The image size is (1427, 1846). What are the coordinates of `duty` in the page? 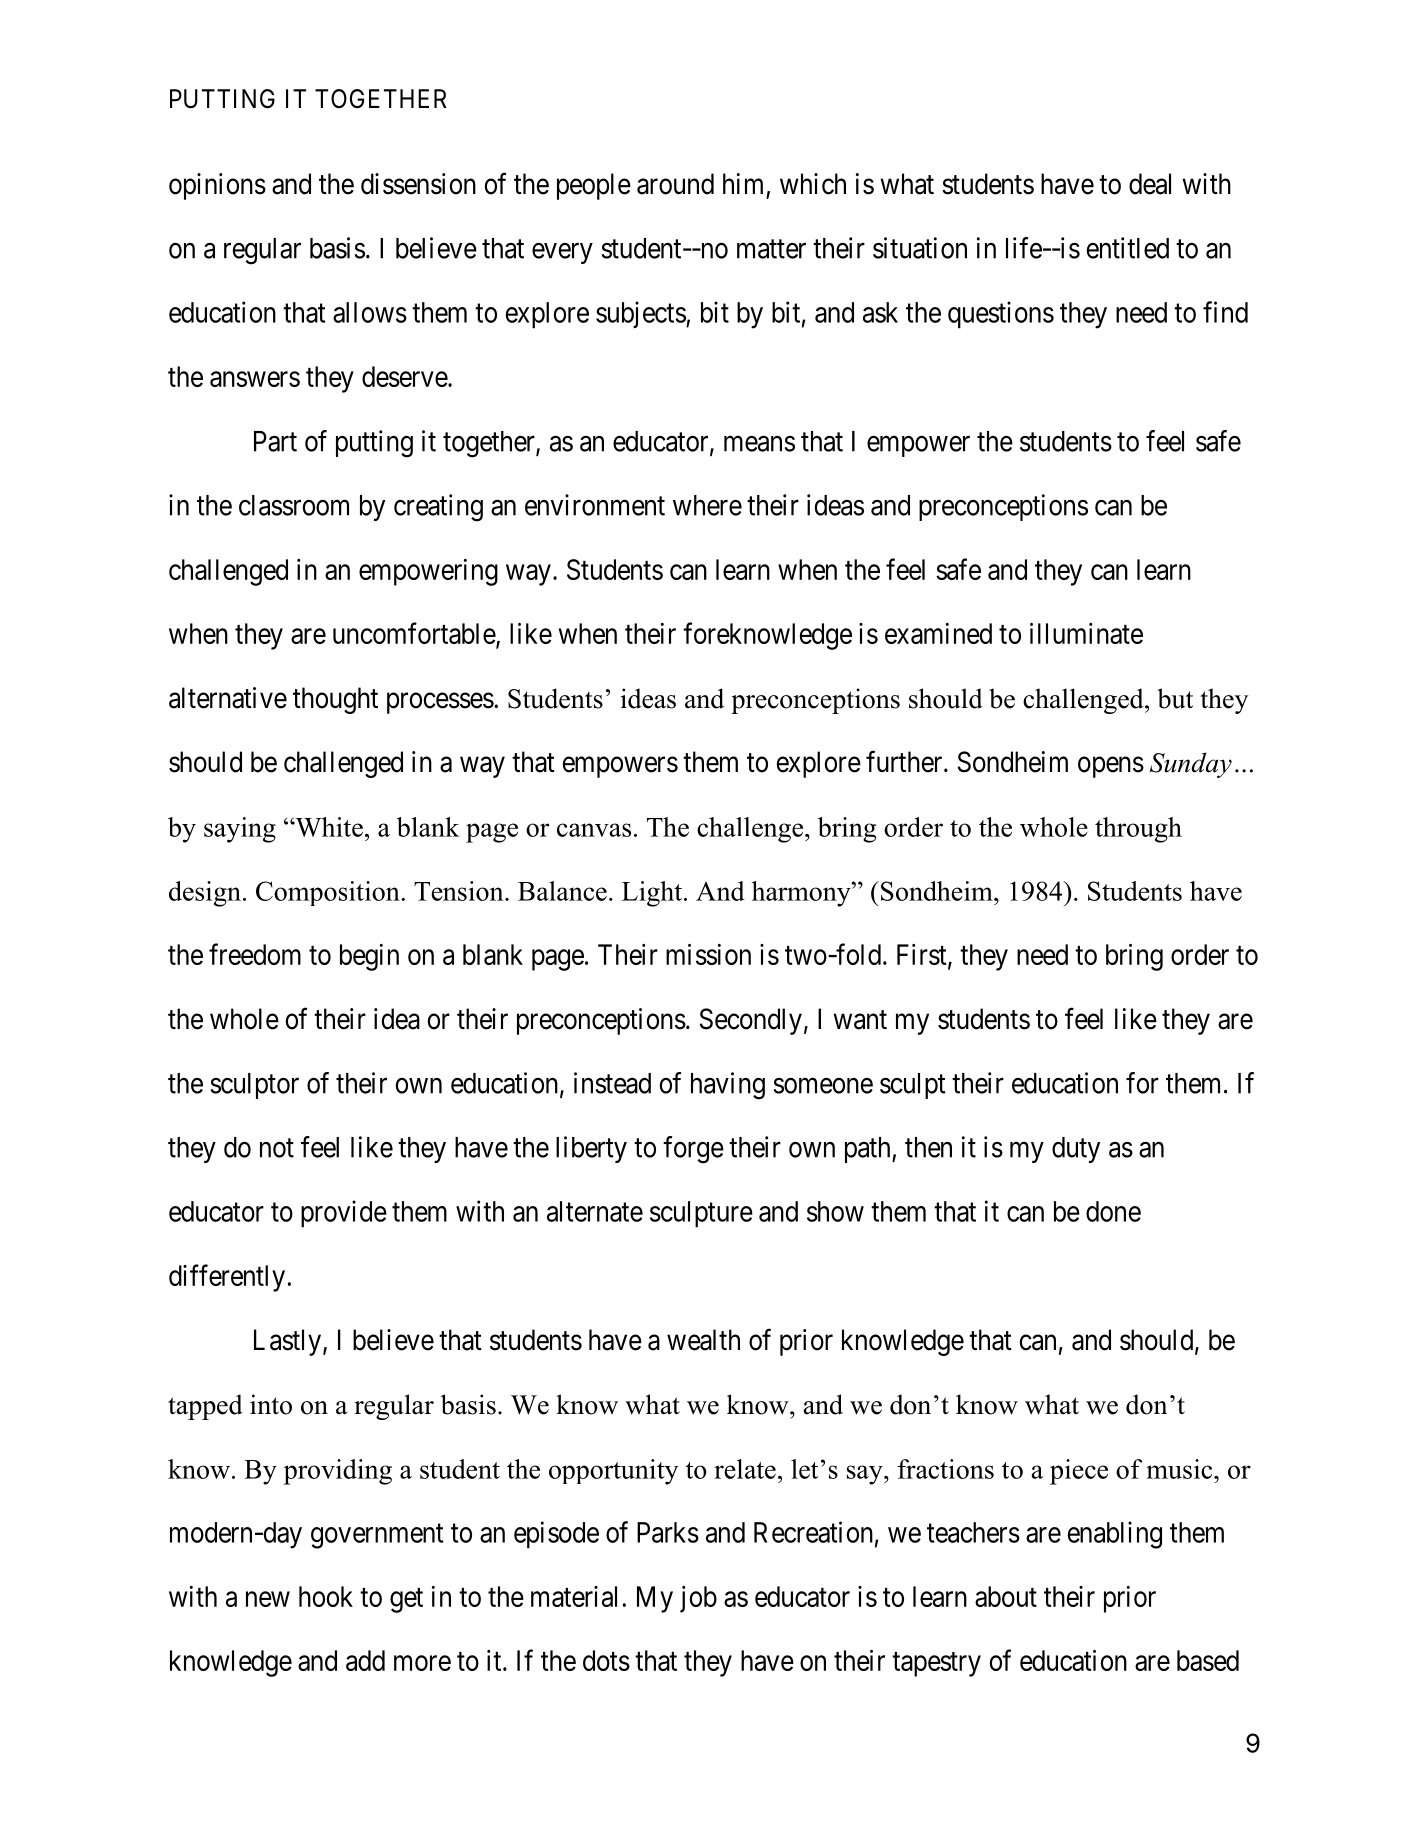 It's located at (1076, 1150).
